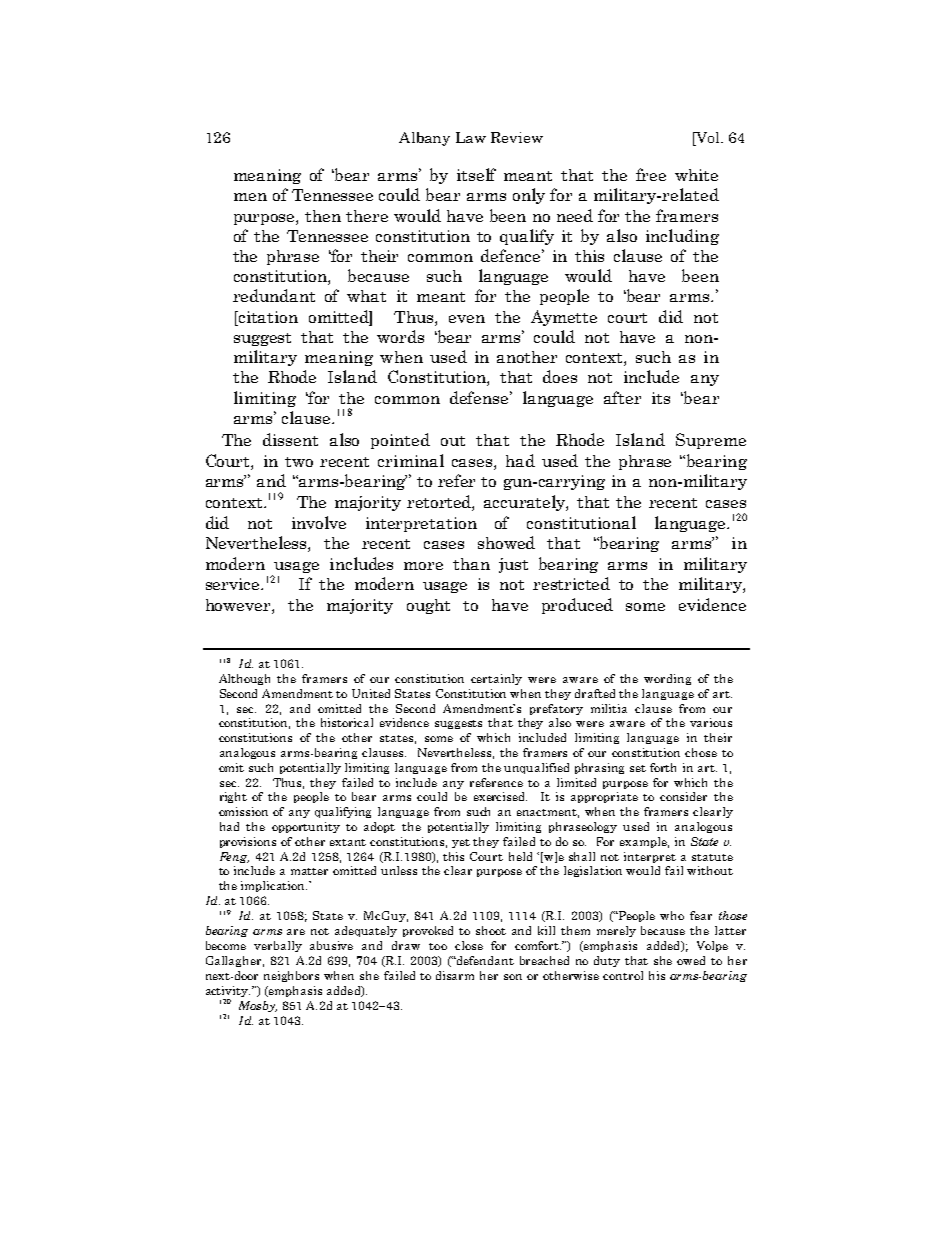 This screenshot has width=952, height=1233. What do you see at coordinates (323, 216) in the screenshot?
I see `then` at bounding box center [323, 216].
